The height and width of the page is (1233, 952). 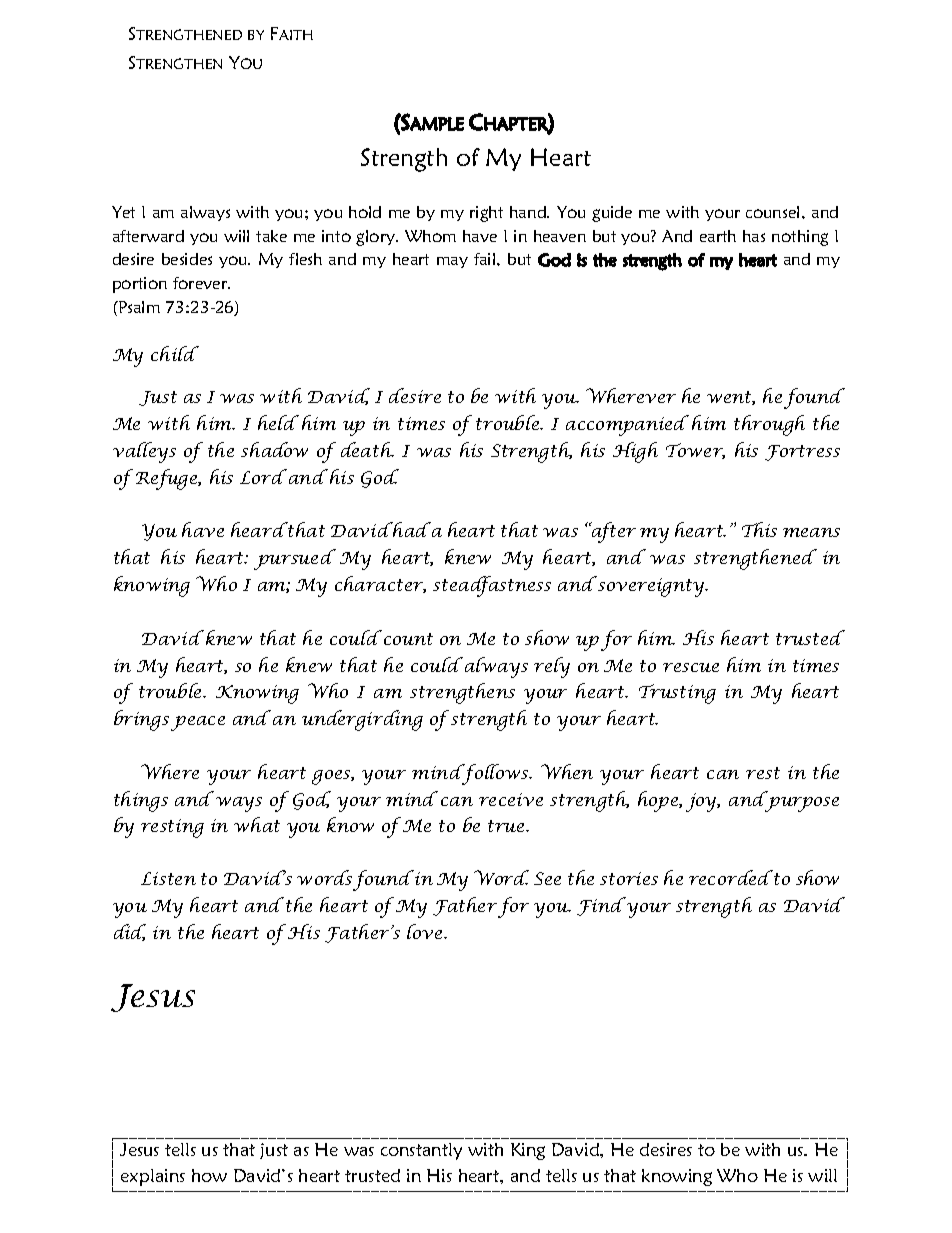 What do you see at coordinates (552, 667) in the page?
I see `rely` at bounding box center [552, 667].
